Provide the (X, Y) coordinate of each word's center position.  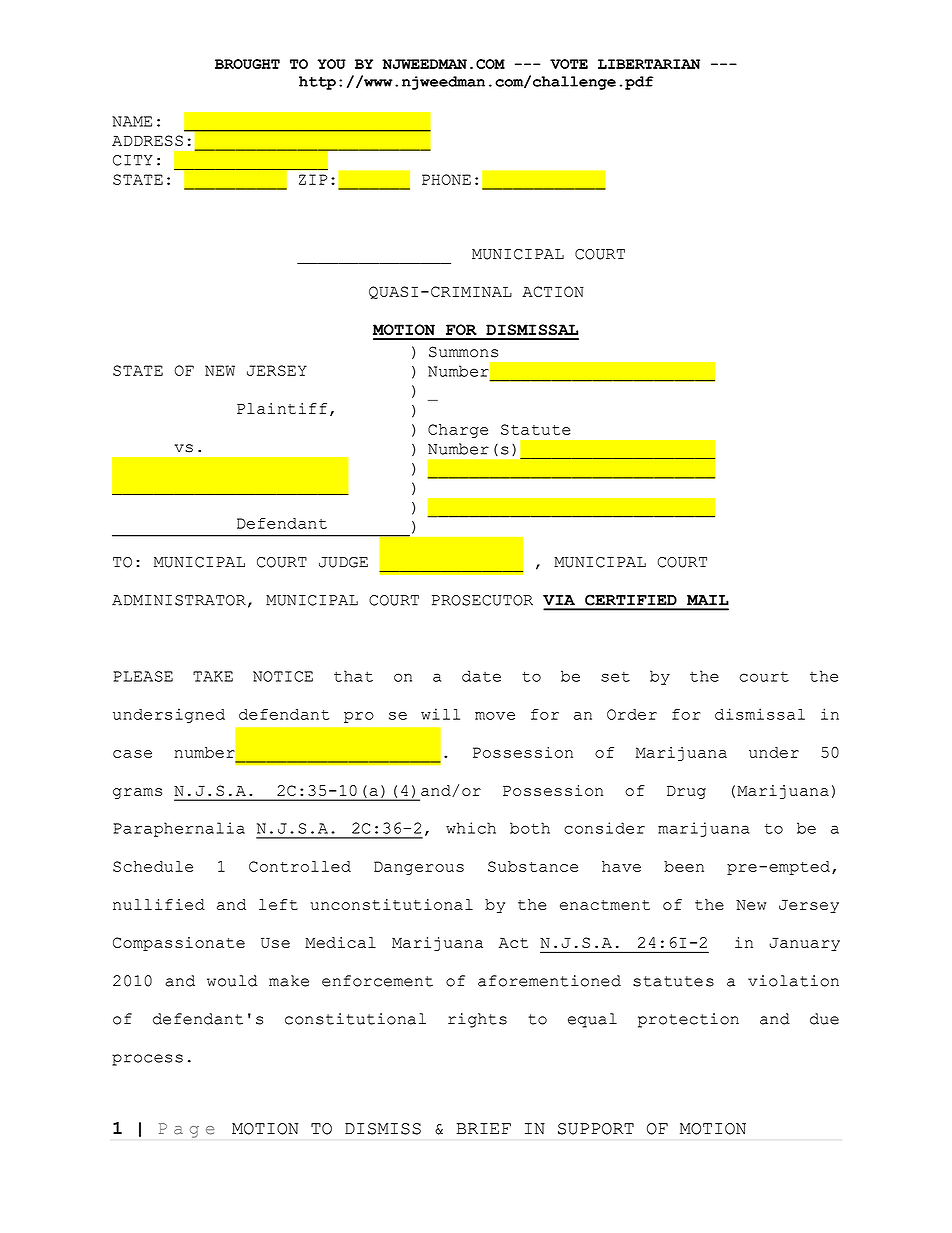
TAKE (213, 676)
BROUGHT (247, 64)
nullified (159, 904)
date (481, 676)
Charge (458, 431)
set (615, 677)
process (147, 1060)
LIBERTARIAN (649, 64)
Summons (463, 352)
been (684, 866)
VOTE (569, 64)
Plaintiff (282, 408)
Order (632, 714)
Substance (533, 866)
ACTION (553, 291)
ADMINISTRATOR (179, 600)
